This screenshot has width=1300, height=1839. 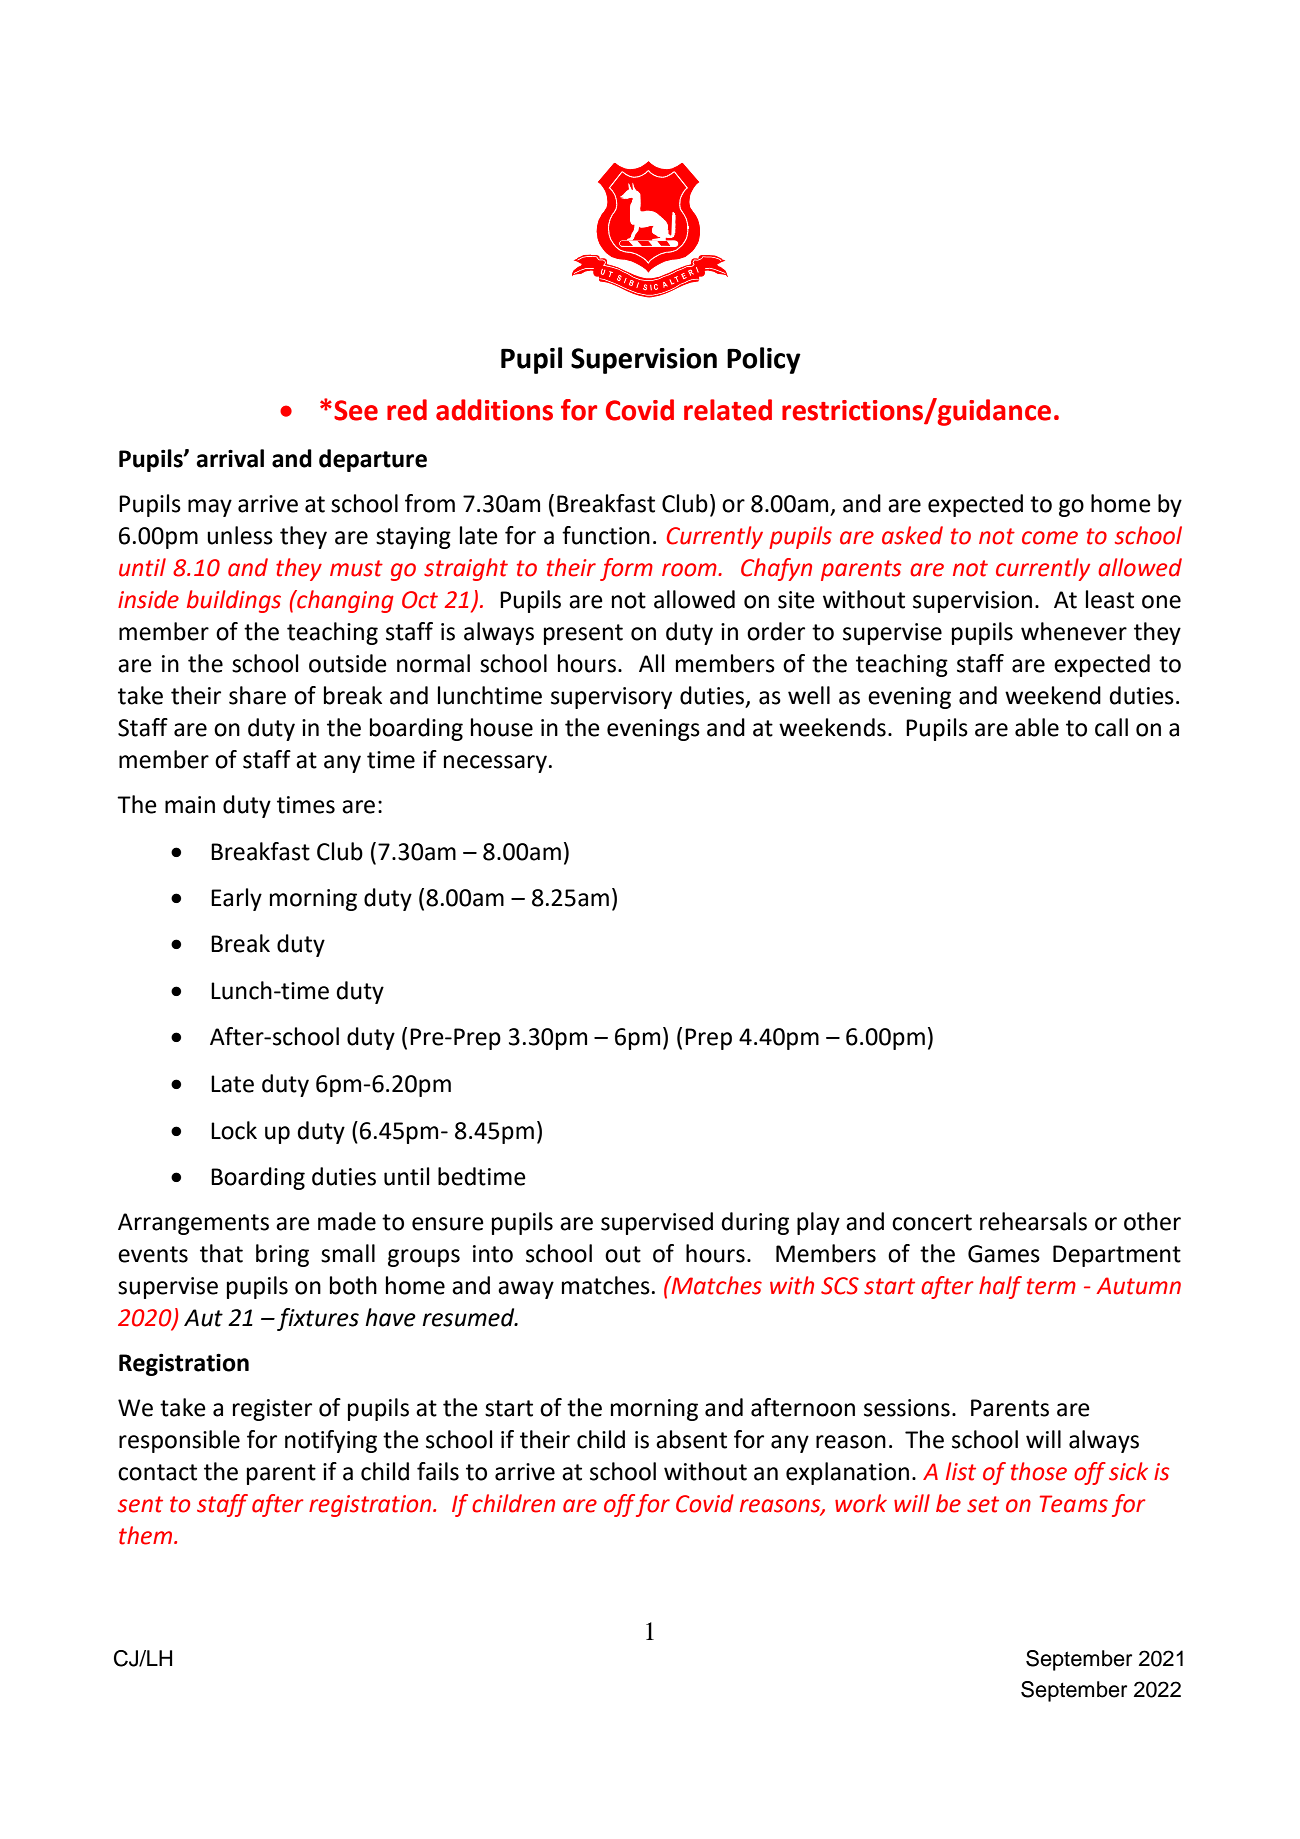 What do you see at coordinates (1037, 727) in the screenshot?
I see `able` at bounding box center [1037, 727].
